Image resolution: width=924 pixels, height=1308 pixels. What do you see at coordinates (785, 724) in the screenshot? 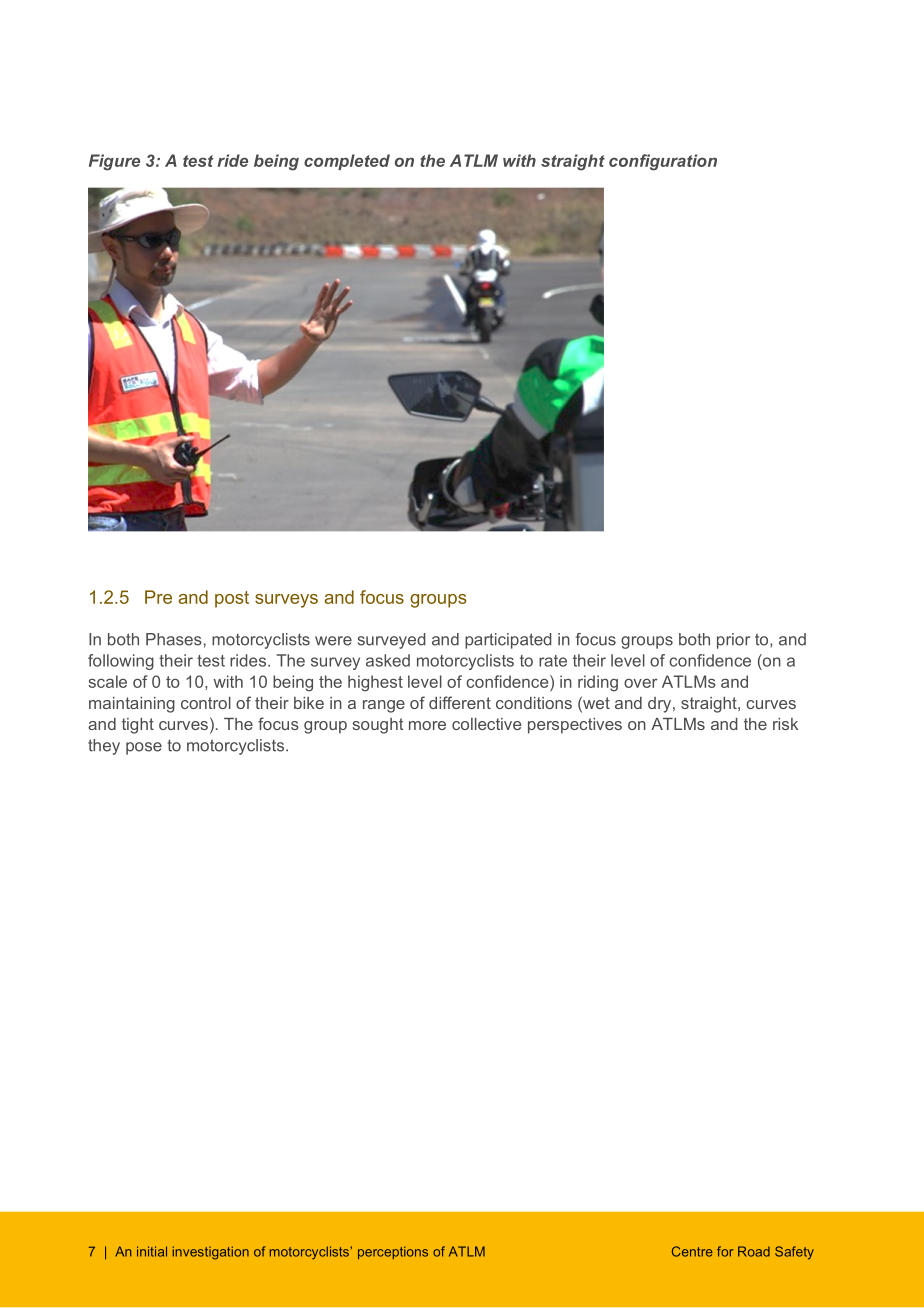
I see `risk` at bounding box center [785, 724].
